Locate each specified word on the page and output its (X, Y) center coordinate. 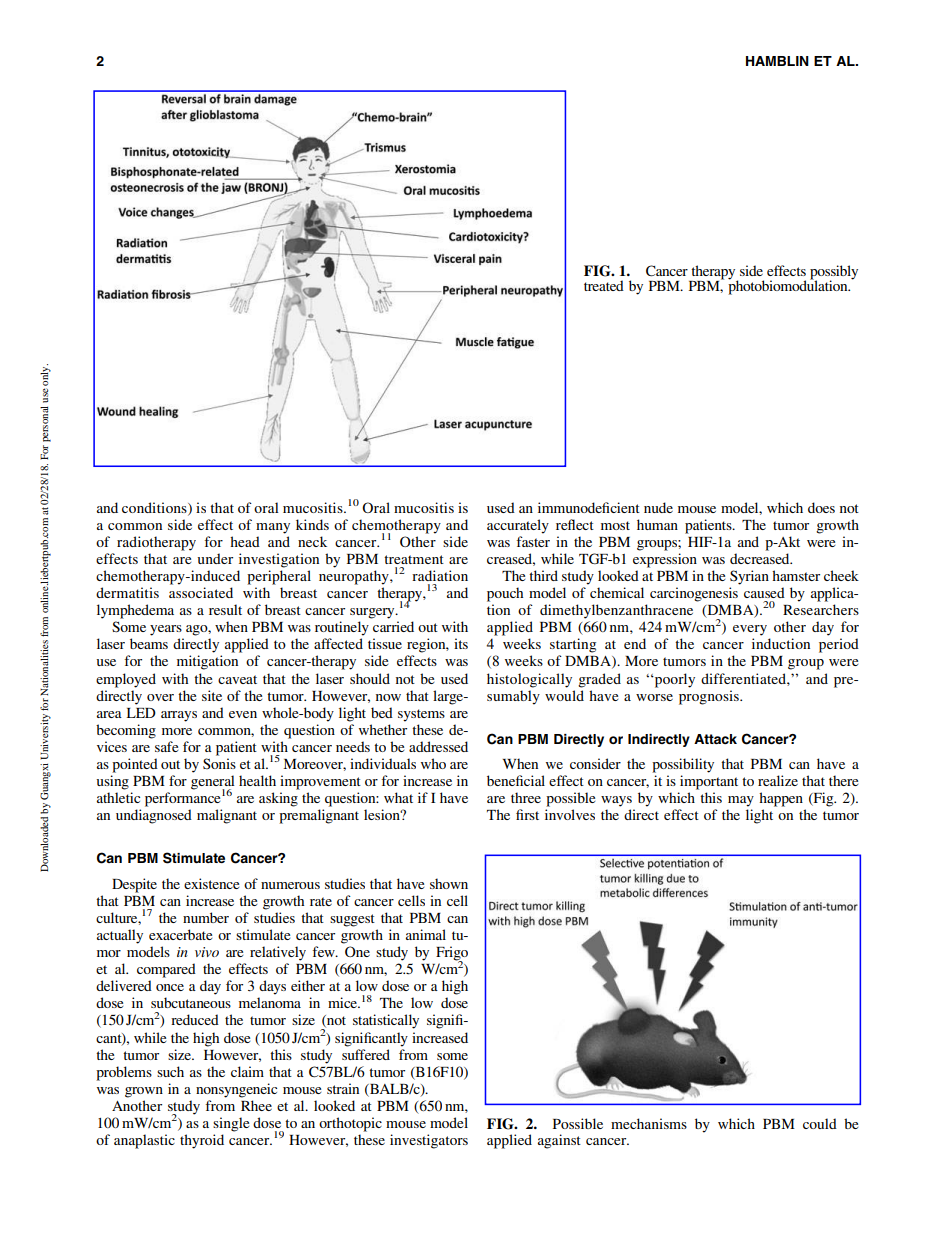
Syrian (749, 577)
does (821, 507)
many (273, 528)
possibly (834, 273)
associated (201, 592)
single (231, 1124)
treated (604, 285)
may (741, 801)
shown (449, 883)
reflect (575, 524)
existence (211, 883)
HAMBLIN (777, 61)
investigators (429, 1141)
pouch (505, 594)
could (820, 1123)
